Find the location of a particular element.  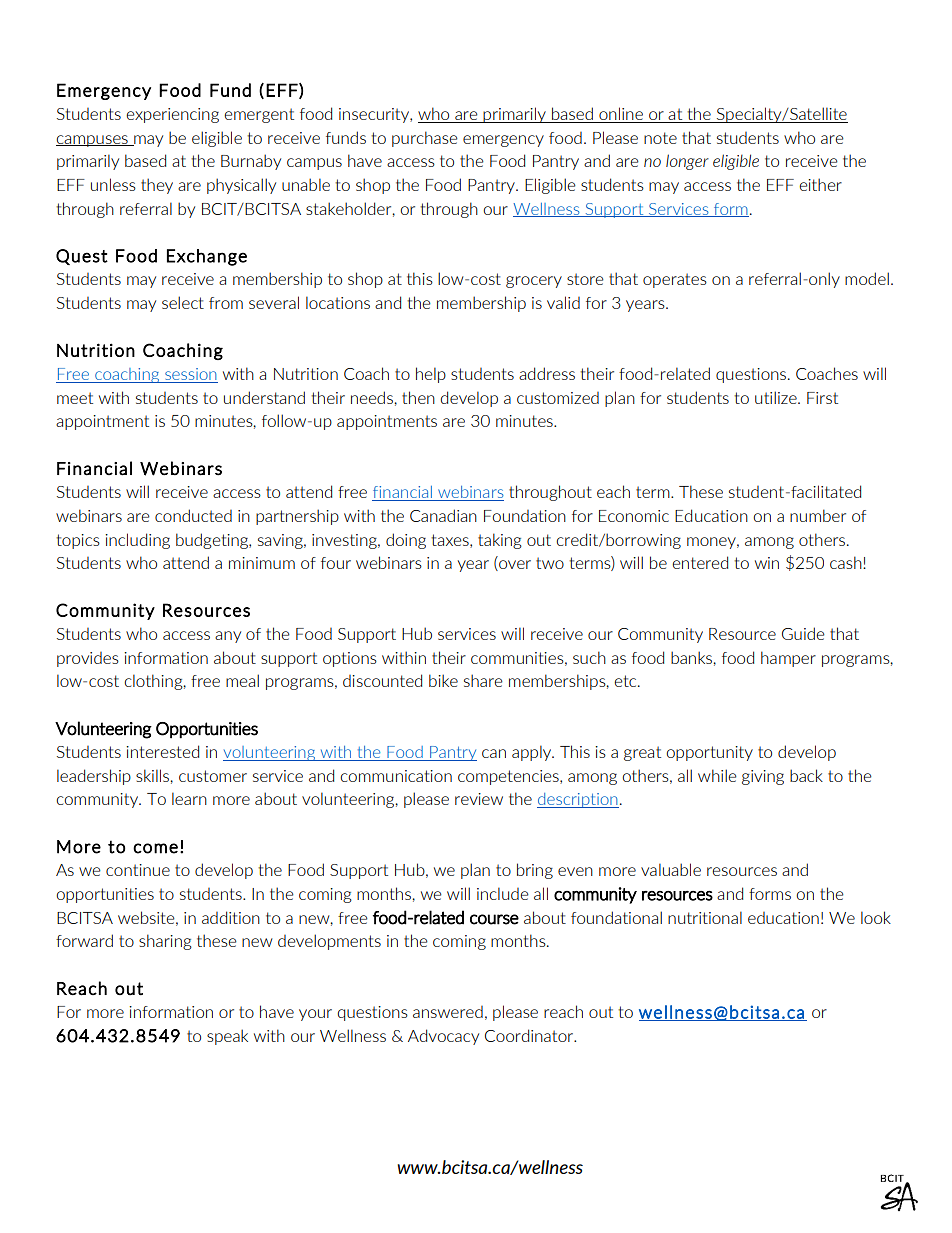

interested is located at coordinates (162, 751).
